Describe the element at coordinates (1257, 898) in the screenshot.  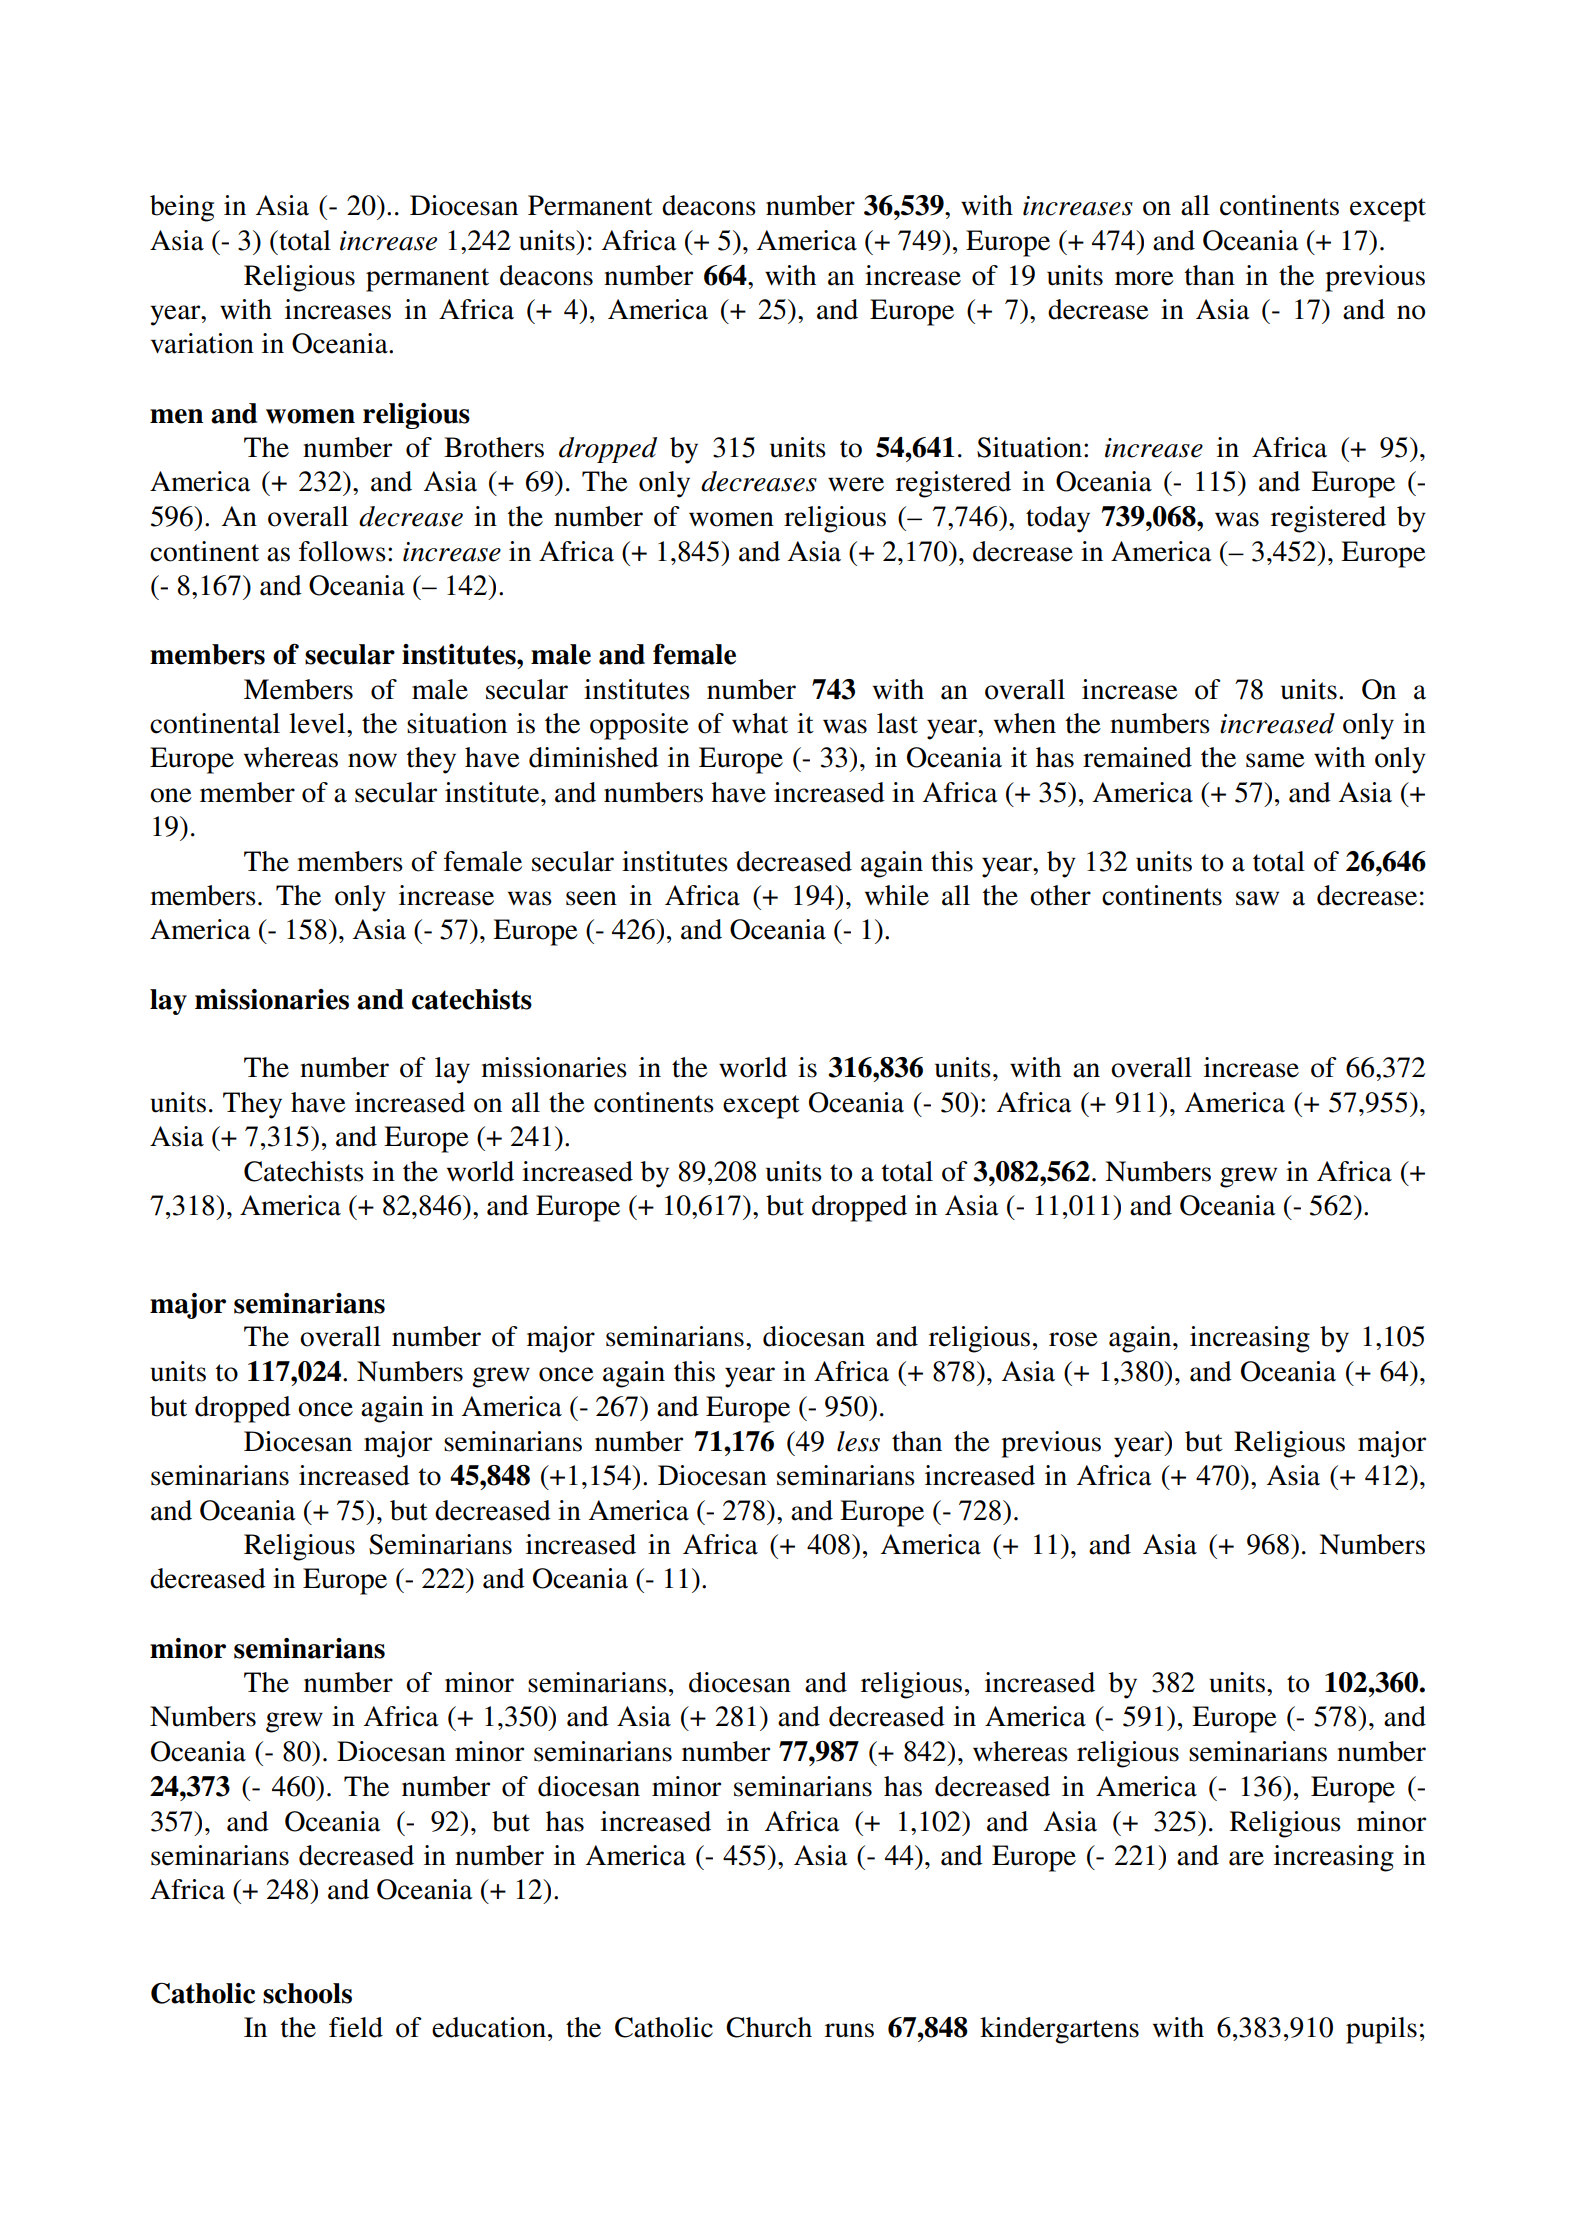
I see `saw` at that location.
